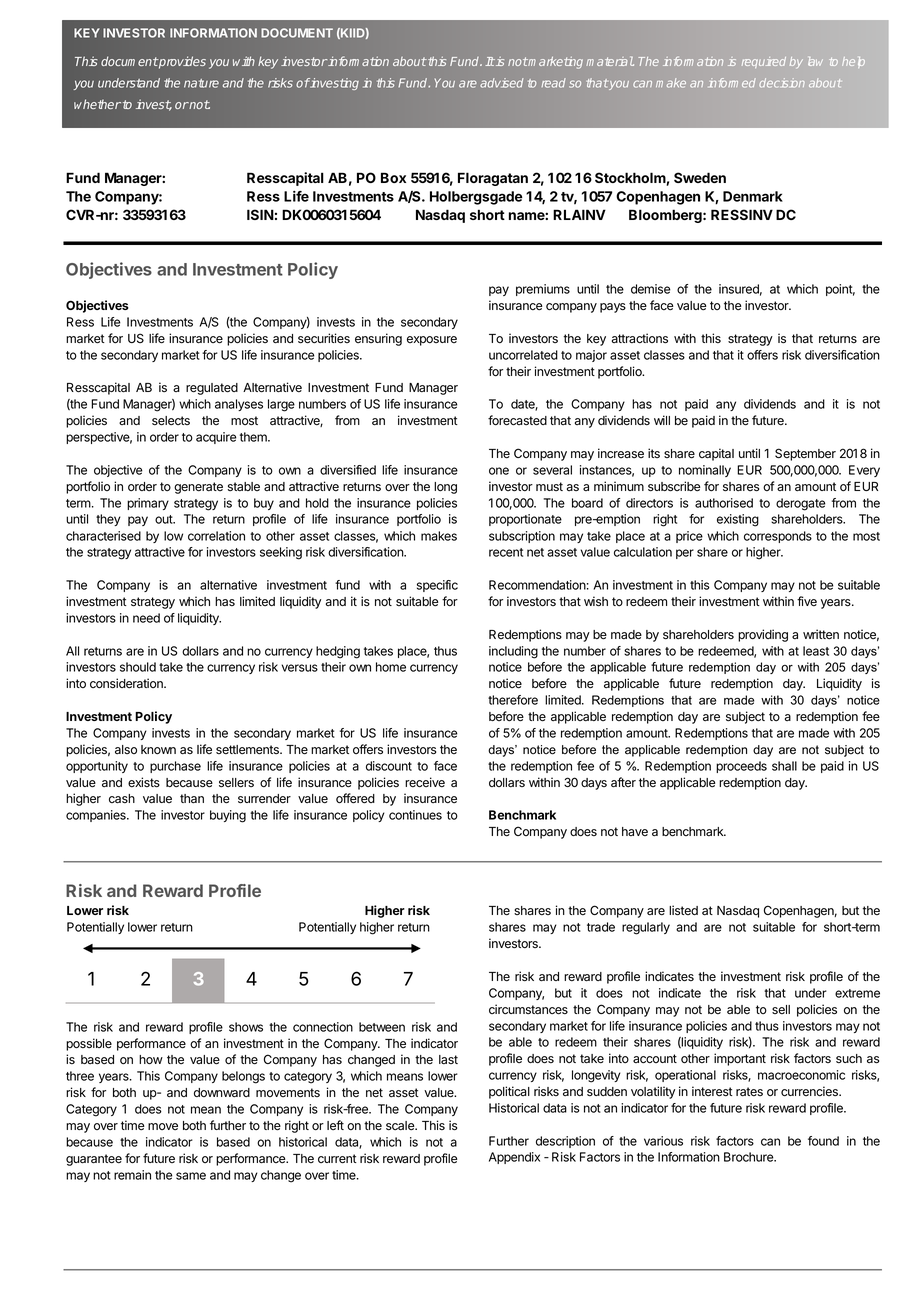 This screenshot has height=1308, width=924. Describe the element at coordinates (437, 586) in the screenshot. I see `specific` at that location.
